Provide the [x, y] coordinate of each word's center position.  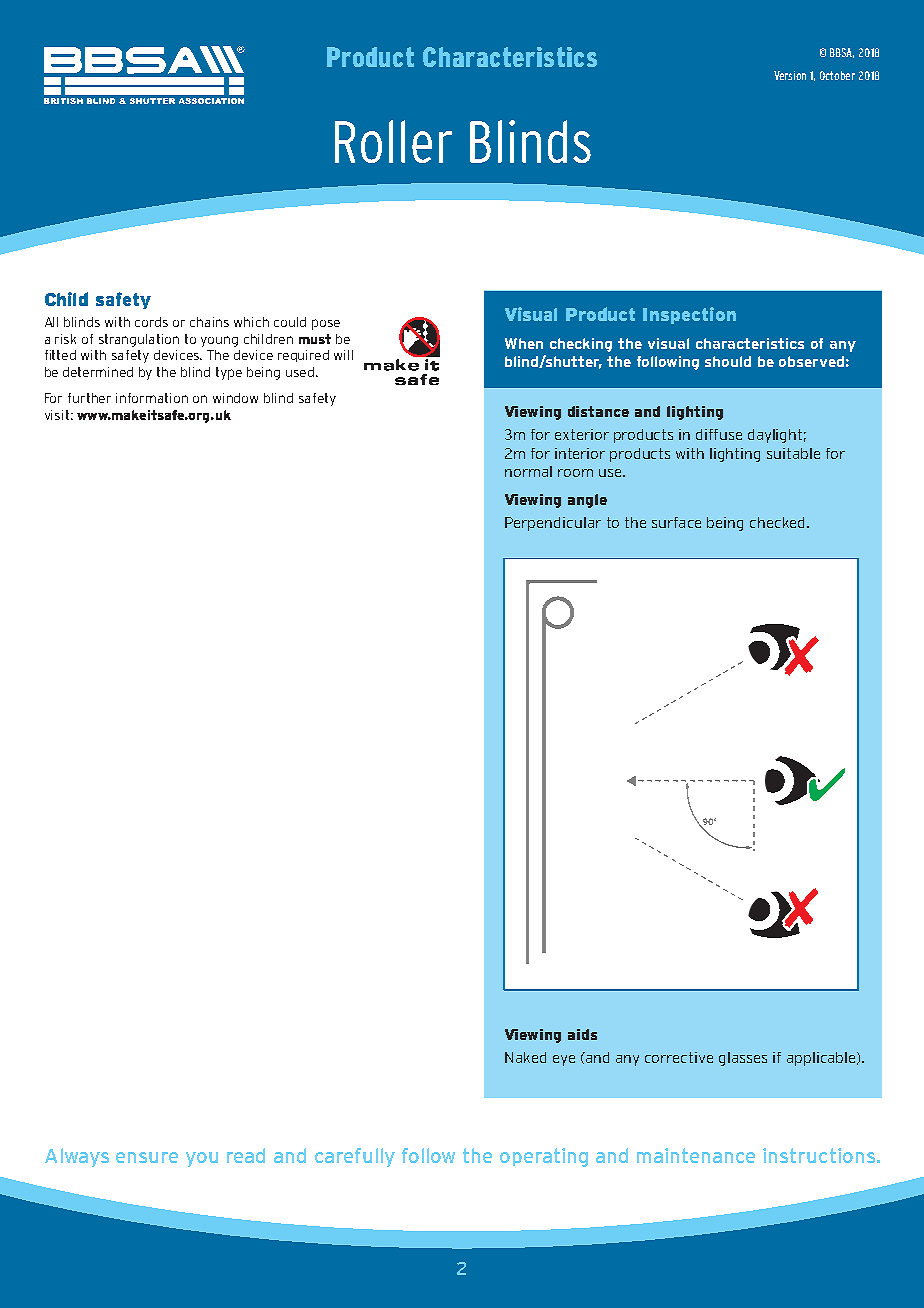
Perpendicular [553, 524]
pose [326, 324]
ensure [147, 1157]
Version [790, 75]
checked [777, 522]
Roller [393, 141]
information [152, 398]
